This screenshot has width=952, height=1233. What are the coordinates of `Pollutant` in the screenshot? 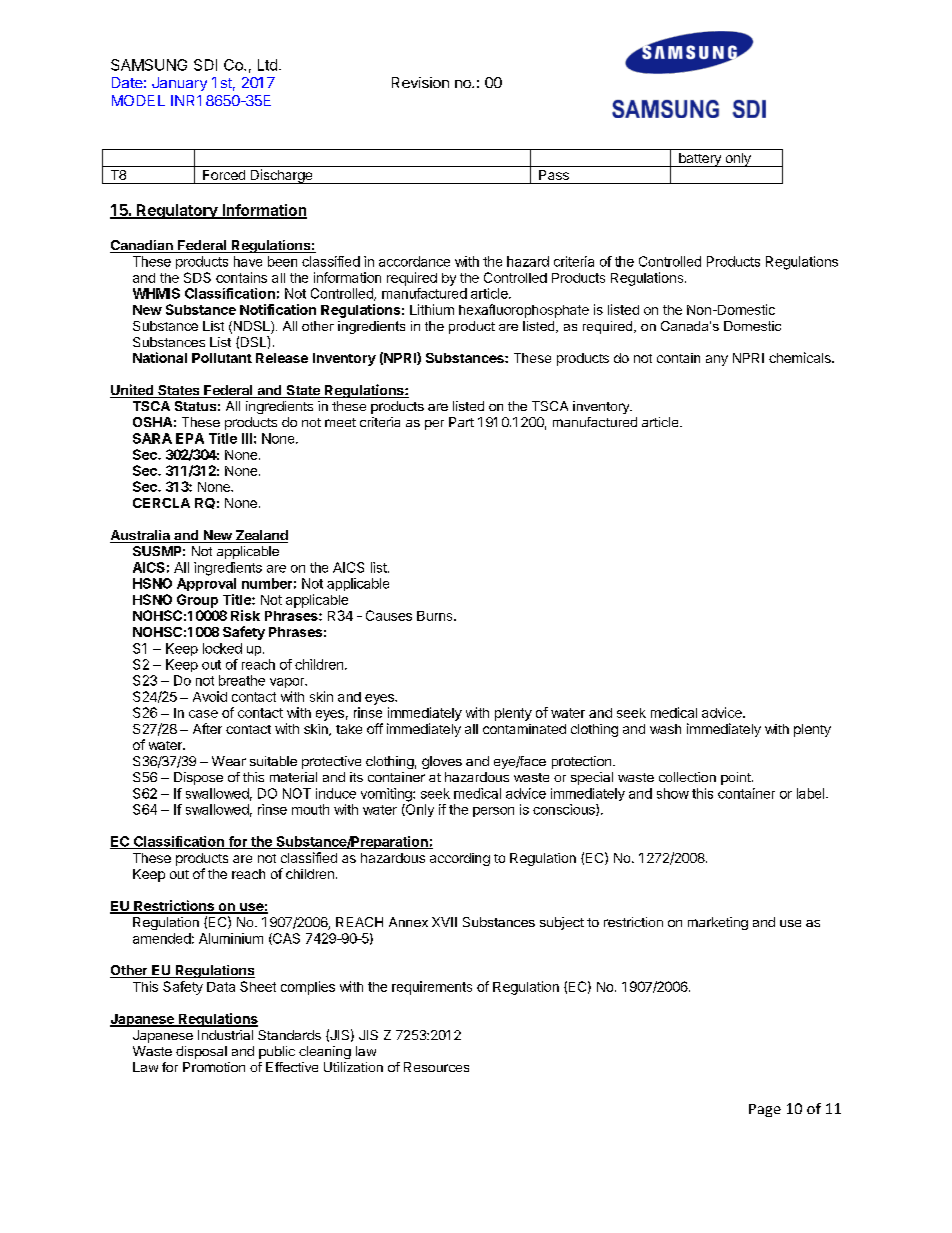 It's located at (222, 358).
